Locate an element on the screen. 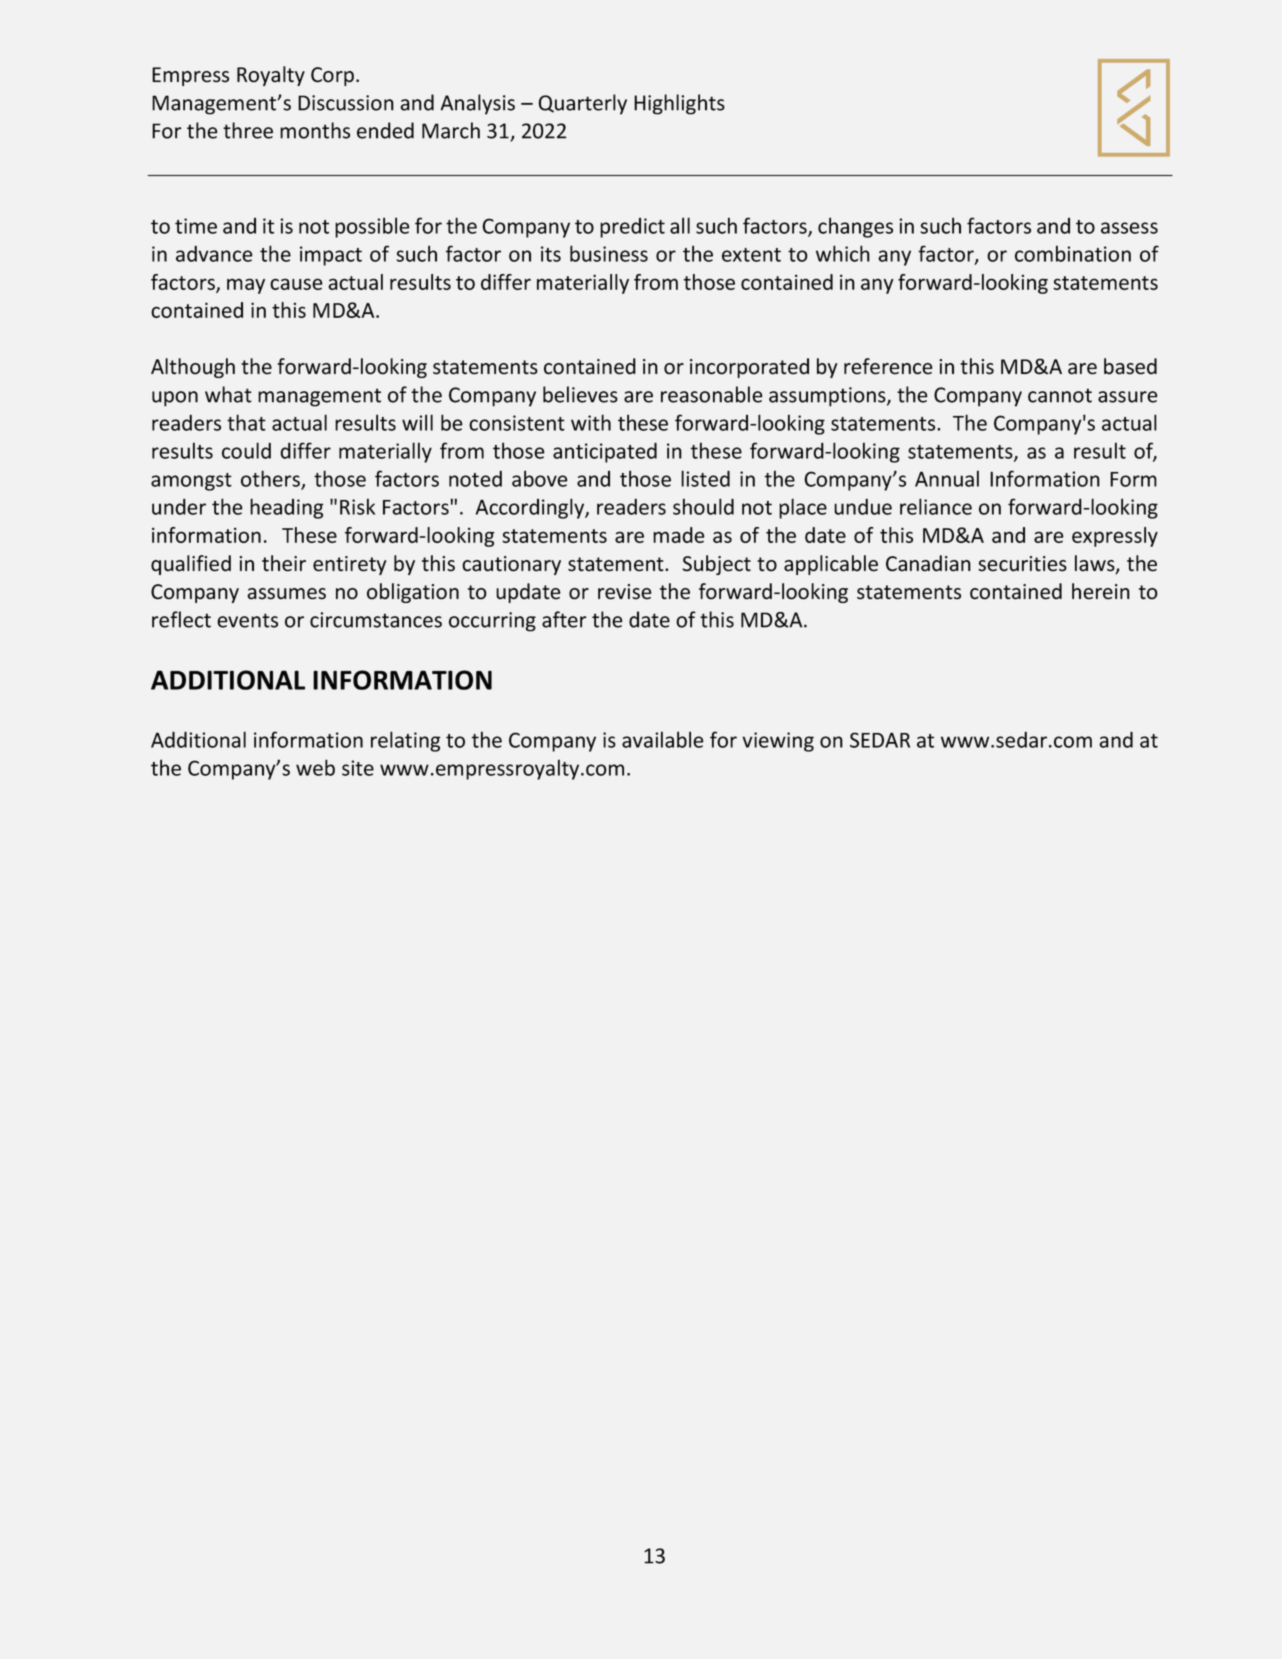 This screenshot has width=1282, height=1659. months is located at coordinates (315, 130).
